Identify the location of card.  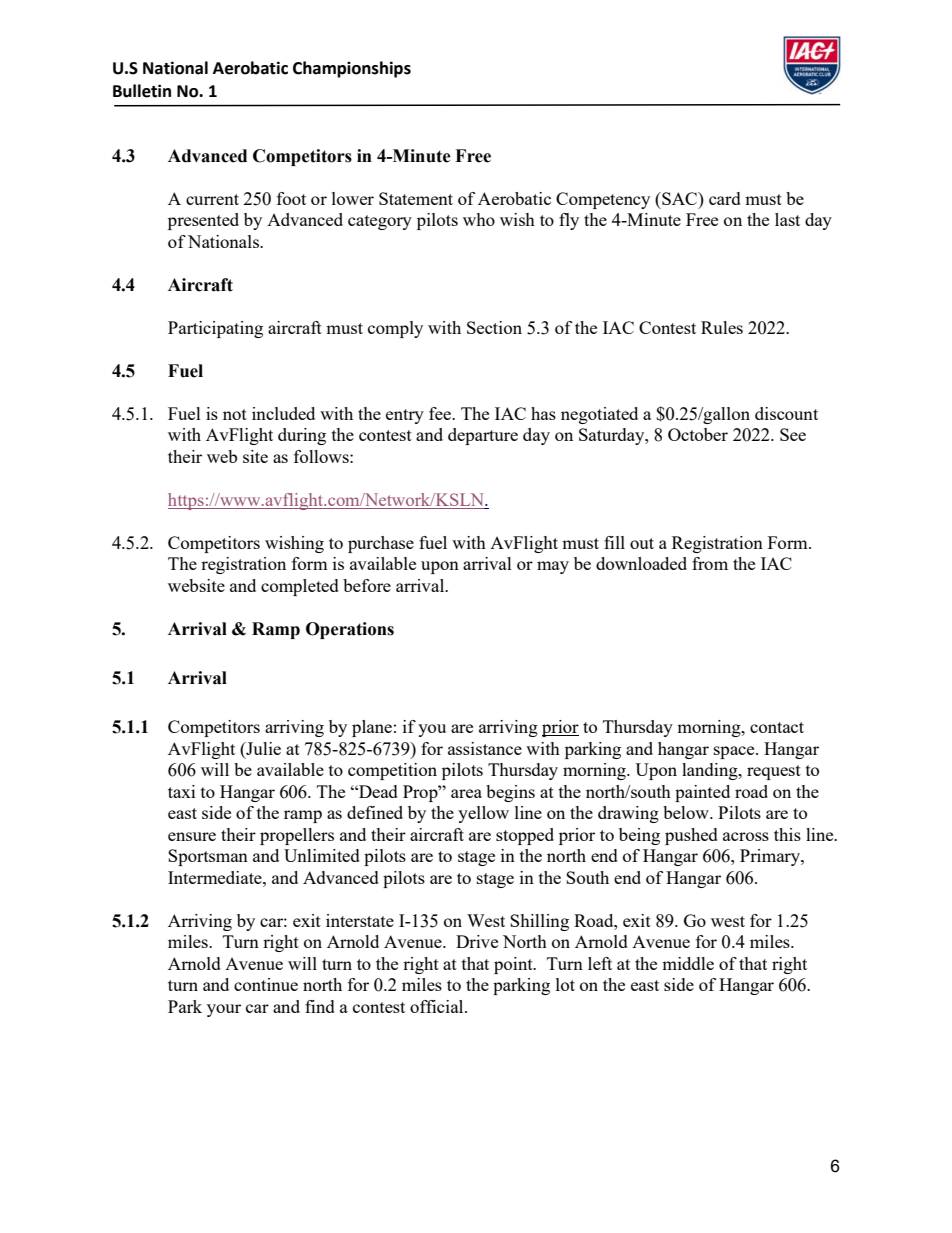
(725, 198).
